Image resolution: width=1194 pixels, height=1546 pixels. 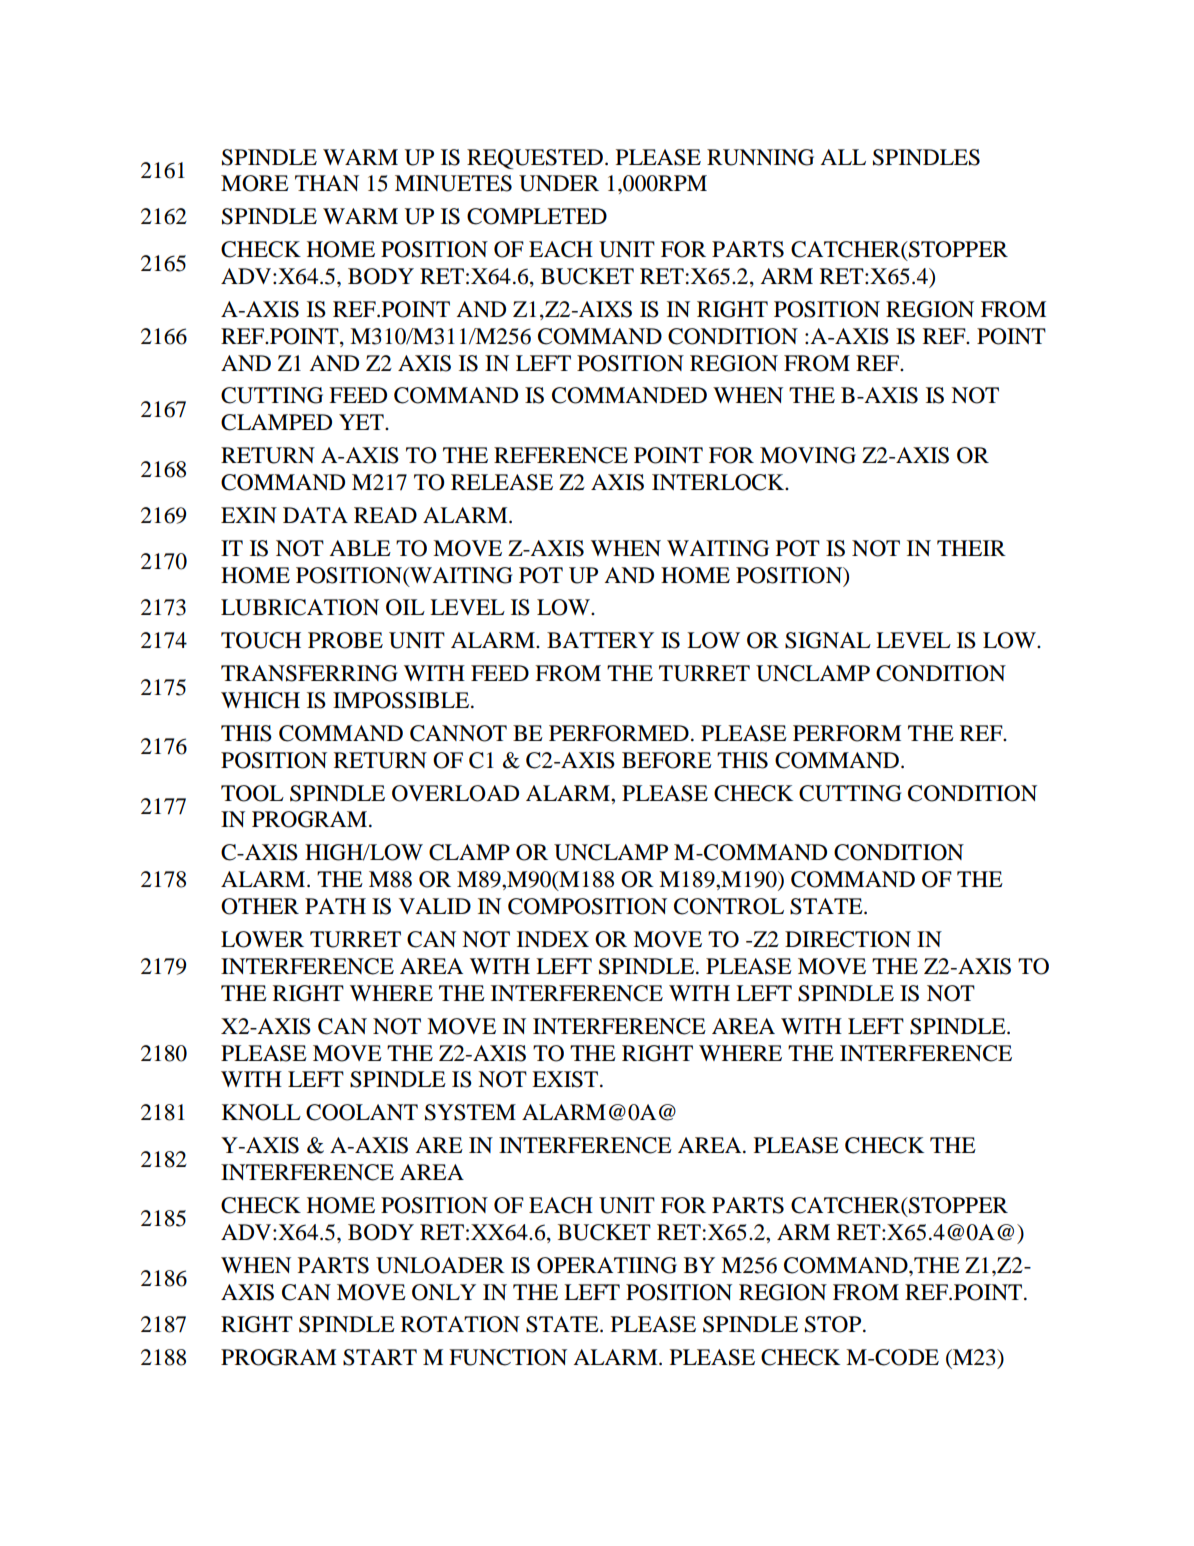 I want to click on THAN, so click(x=327, y=183).
